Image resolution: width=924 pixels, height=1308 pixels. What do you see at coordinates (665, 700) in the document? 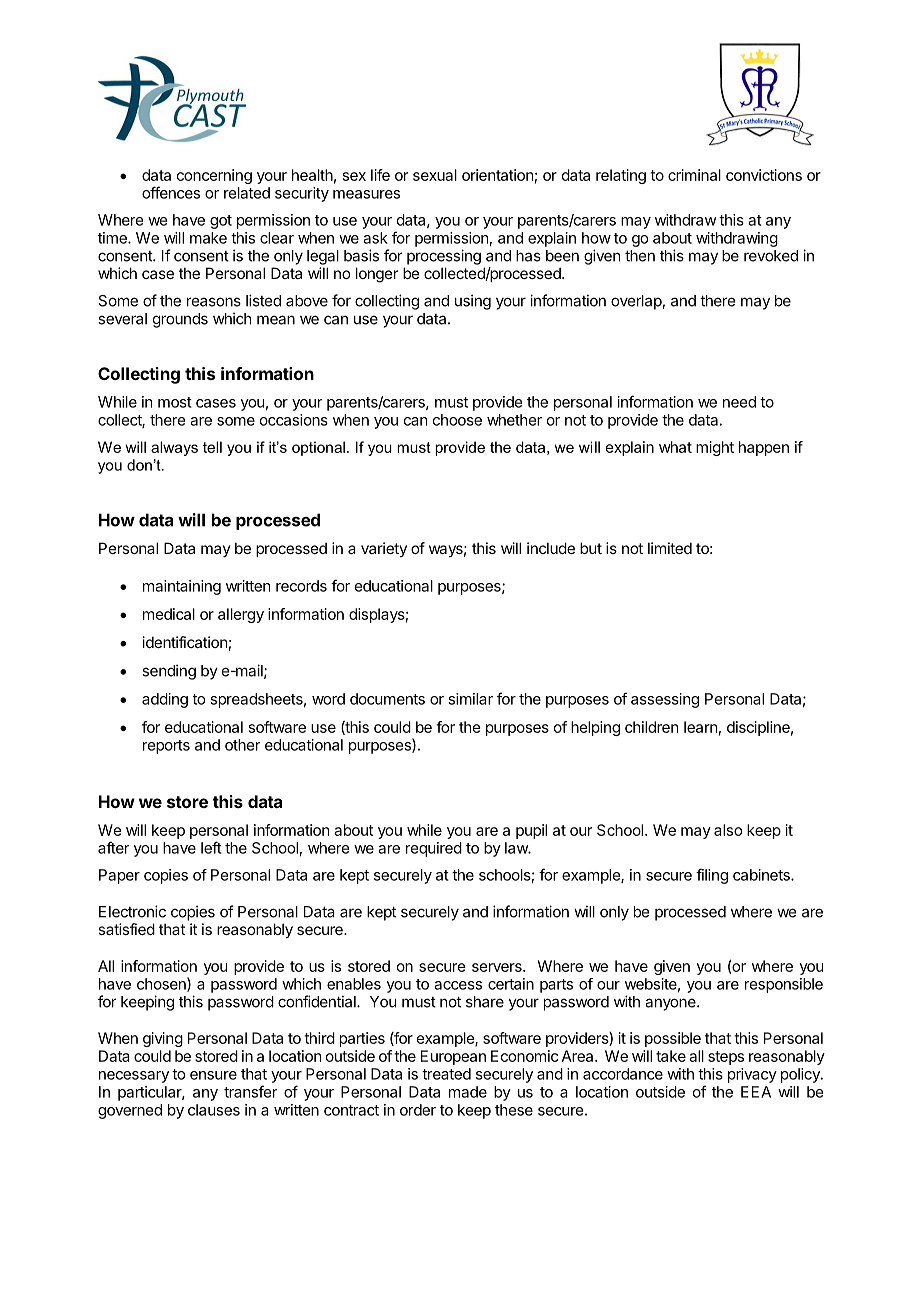
I see `assessing` at bounding box center [665, 700].
